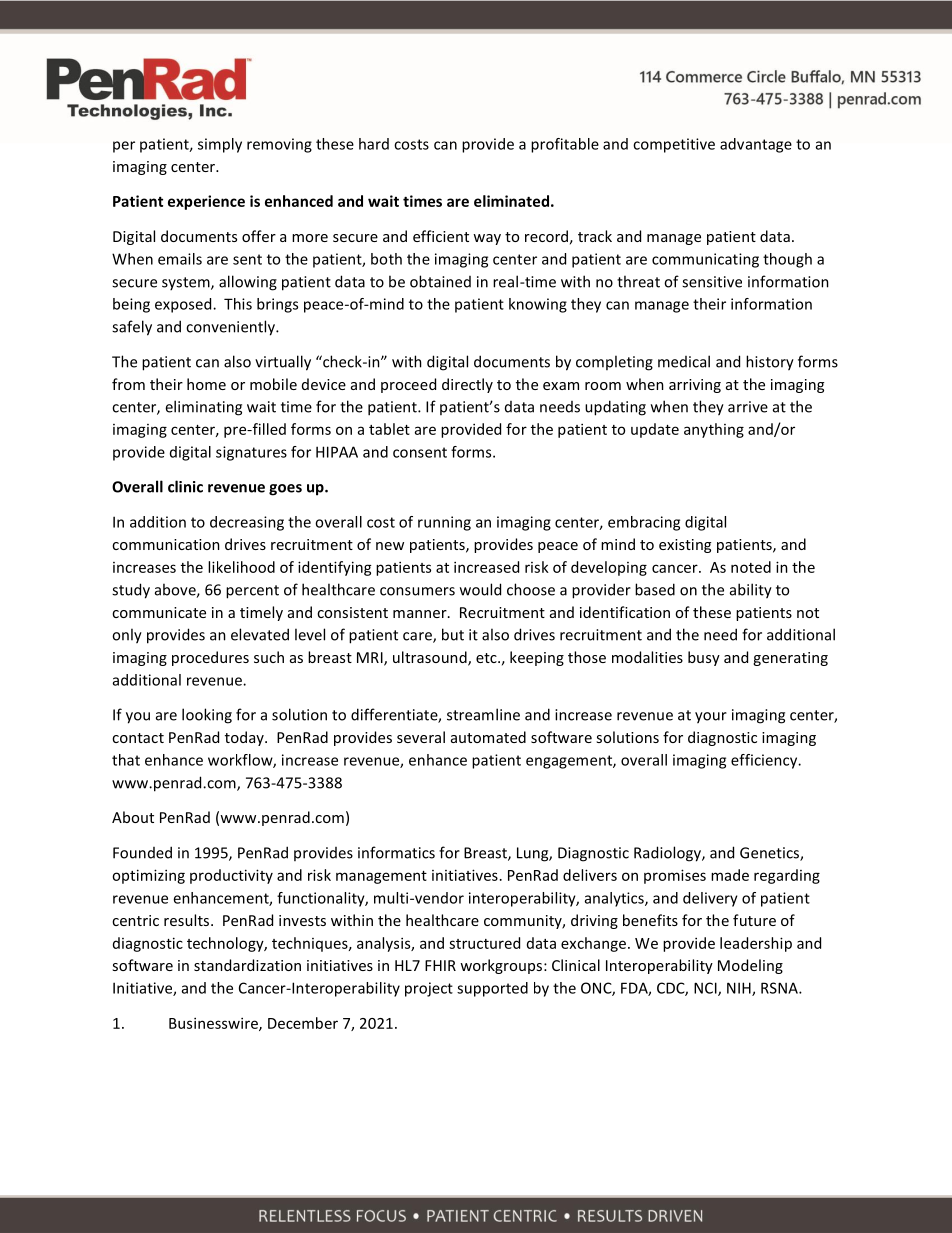  I want to click on NCI, so click(706, 989).
